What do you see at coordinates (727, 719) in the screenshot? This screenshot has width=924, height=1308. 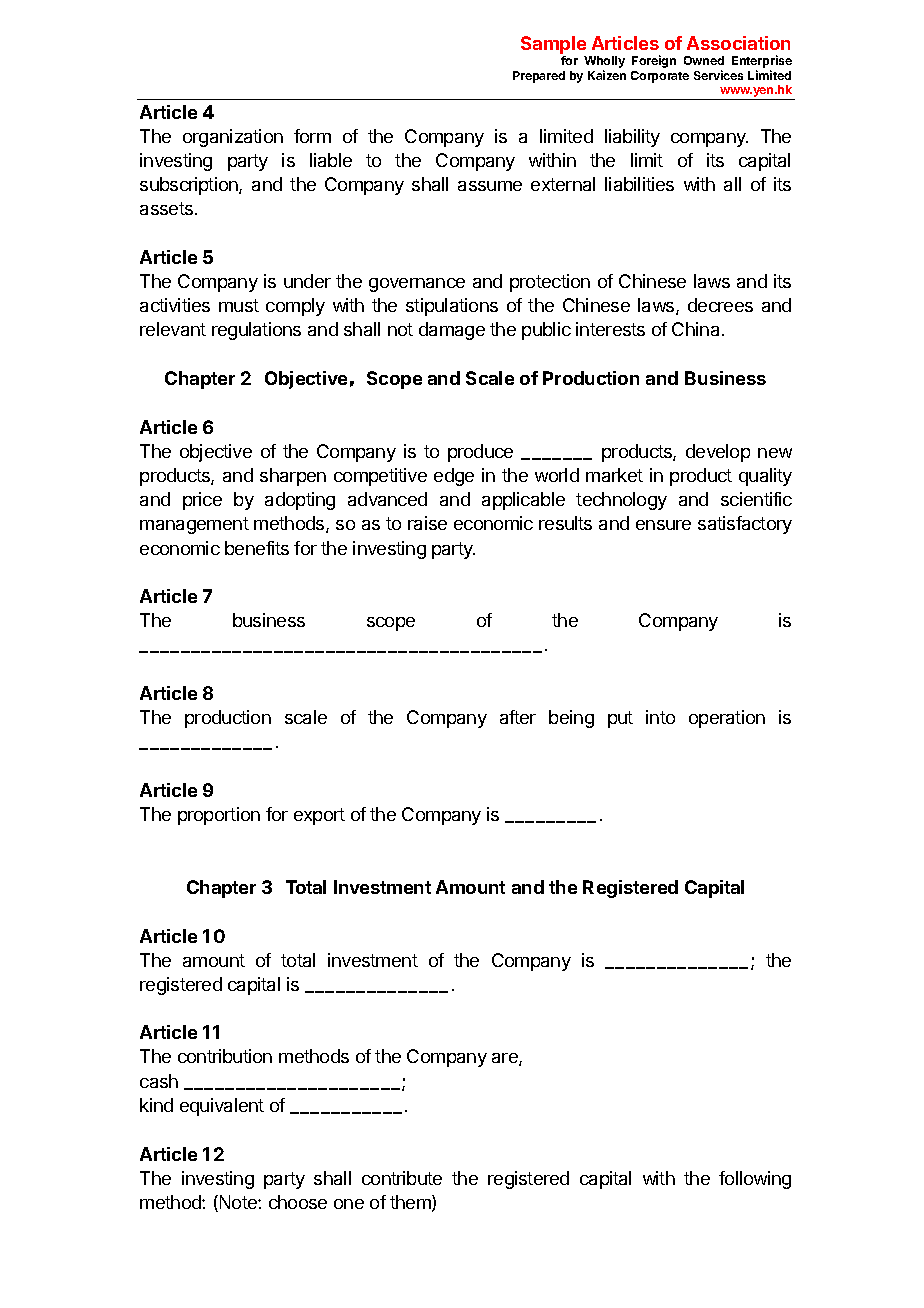 I see `operation` at bounding box center [727, 719].
